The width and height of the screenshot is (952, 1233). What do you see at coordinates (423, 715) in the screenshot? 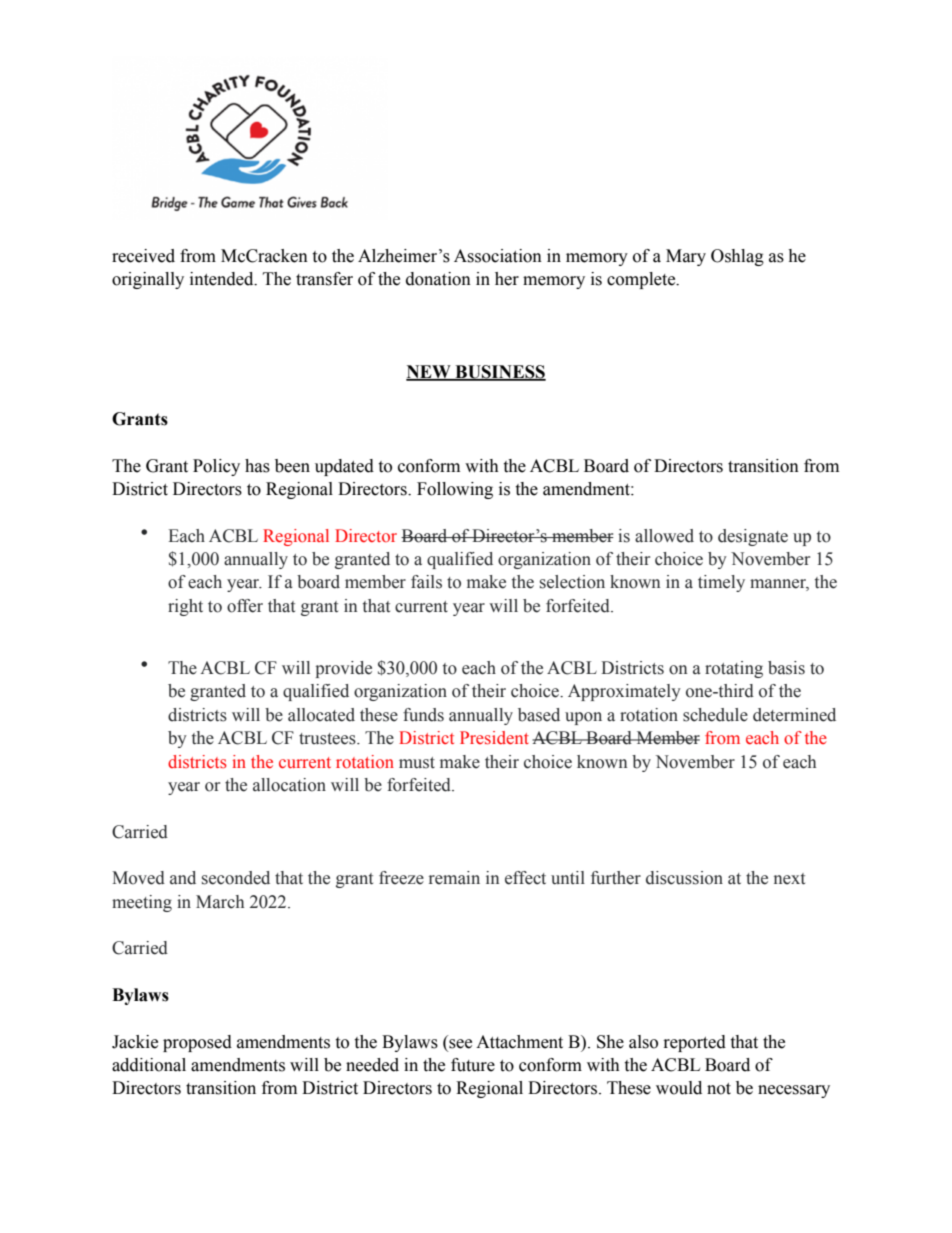
I see `funds` at bounding box center [423, 715].
